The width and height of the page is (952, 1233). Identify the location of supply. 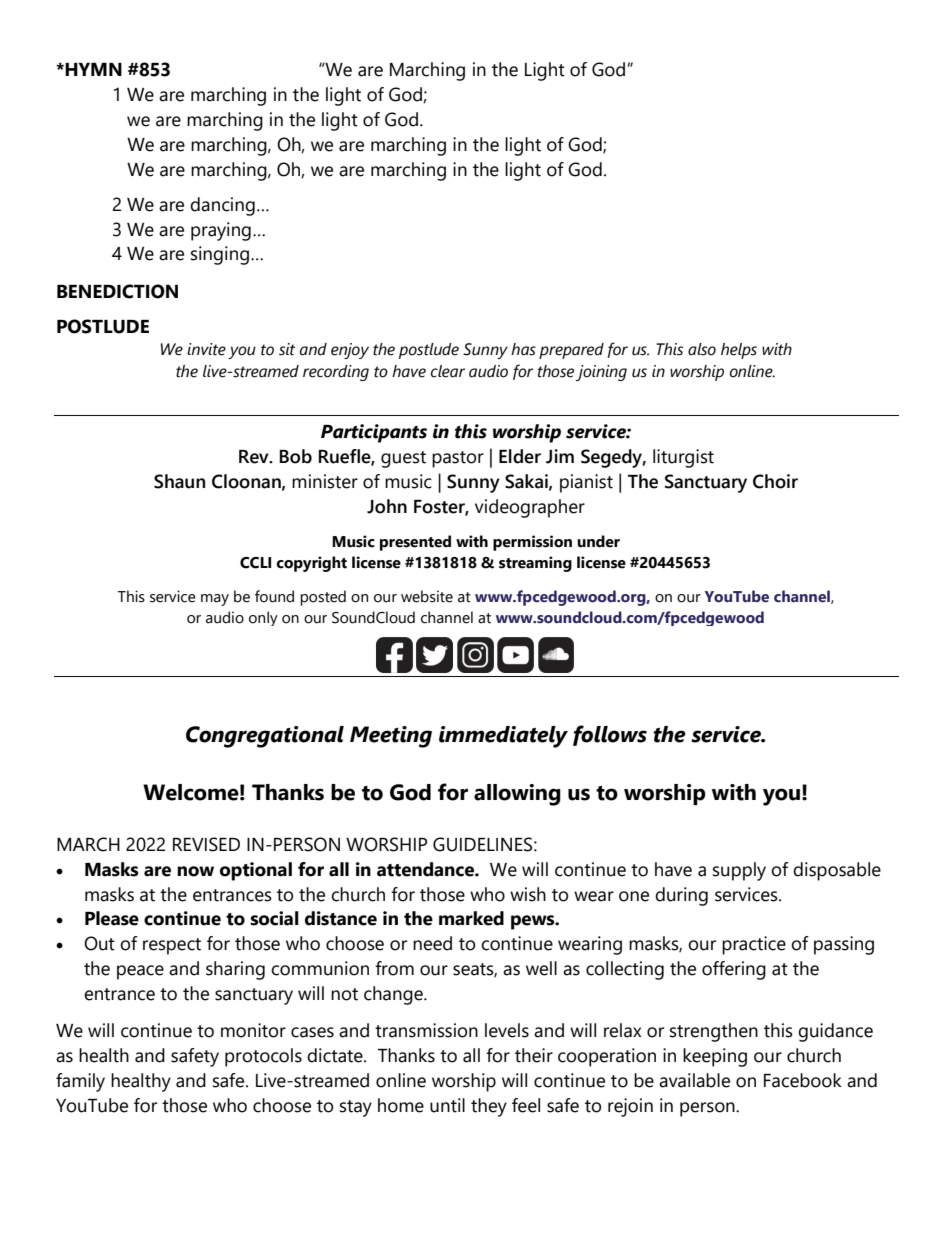
(739, 871).
